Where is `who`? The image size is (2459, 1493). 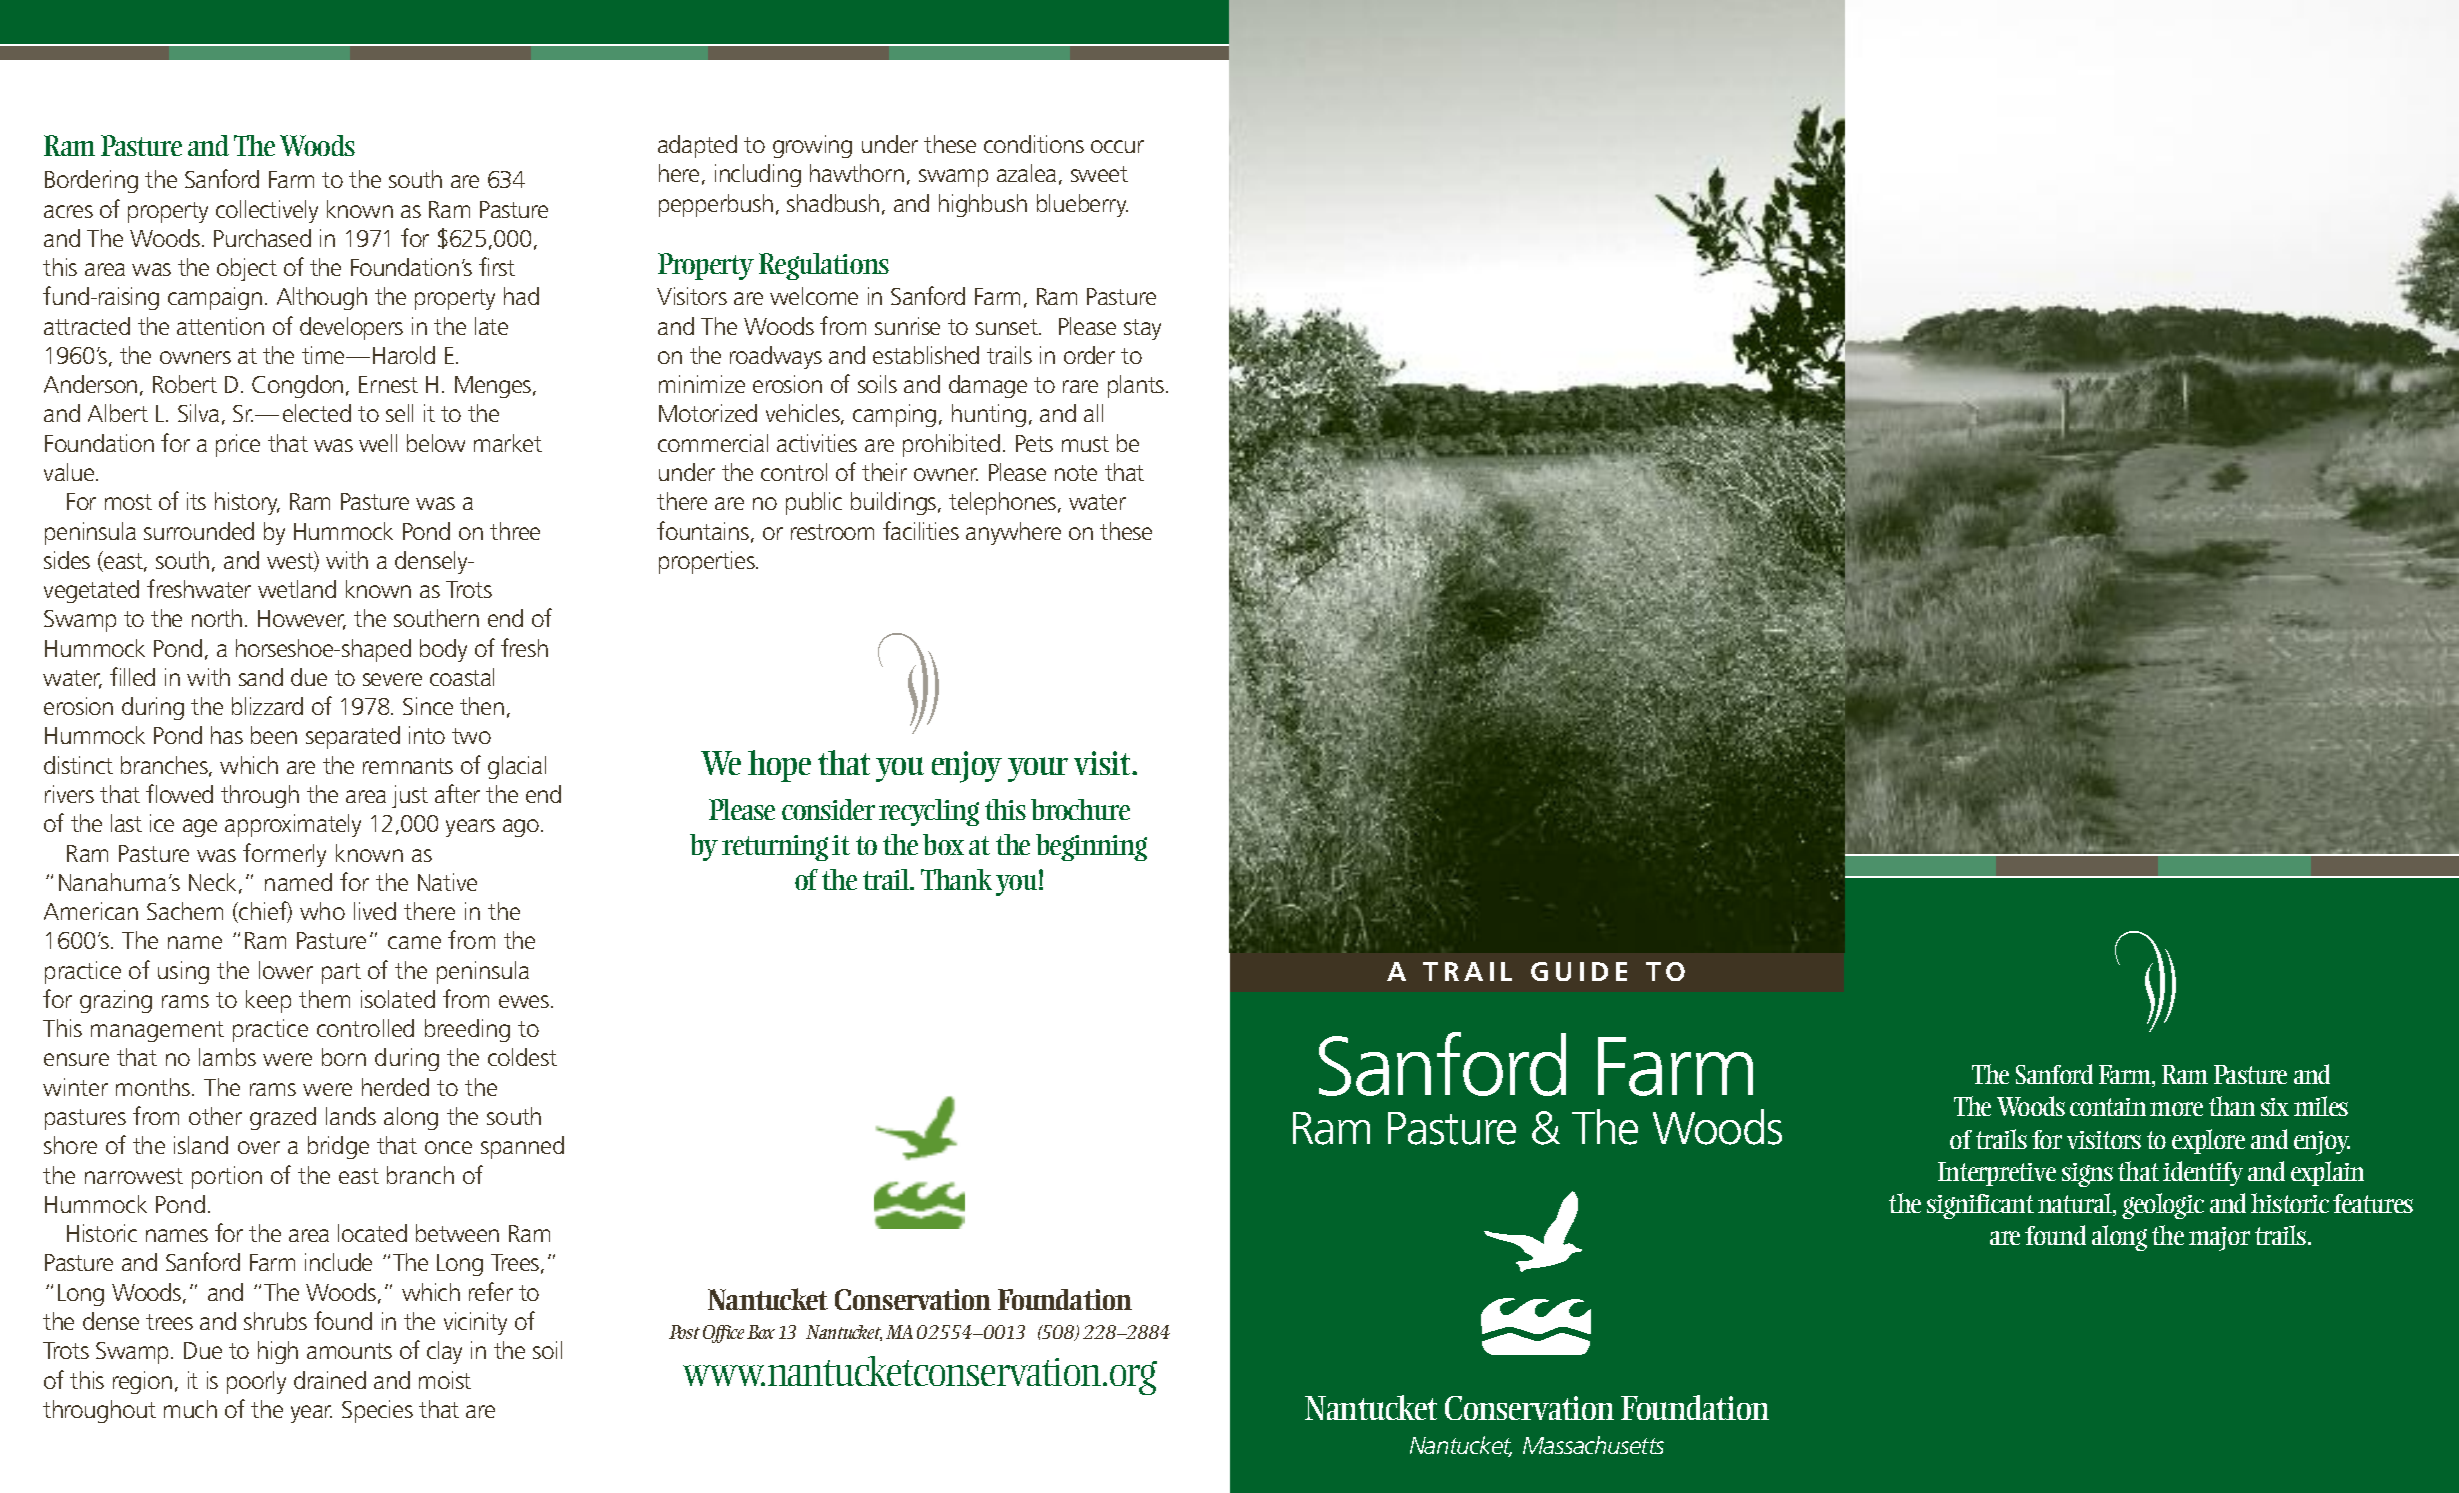
who is located at coordinates (322, 911).
